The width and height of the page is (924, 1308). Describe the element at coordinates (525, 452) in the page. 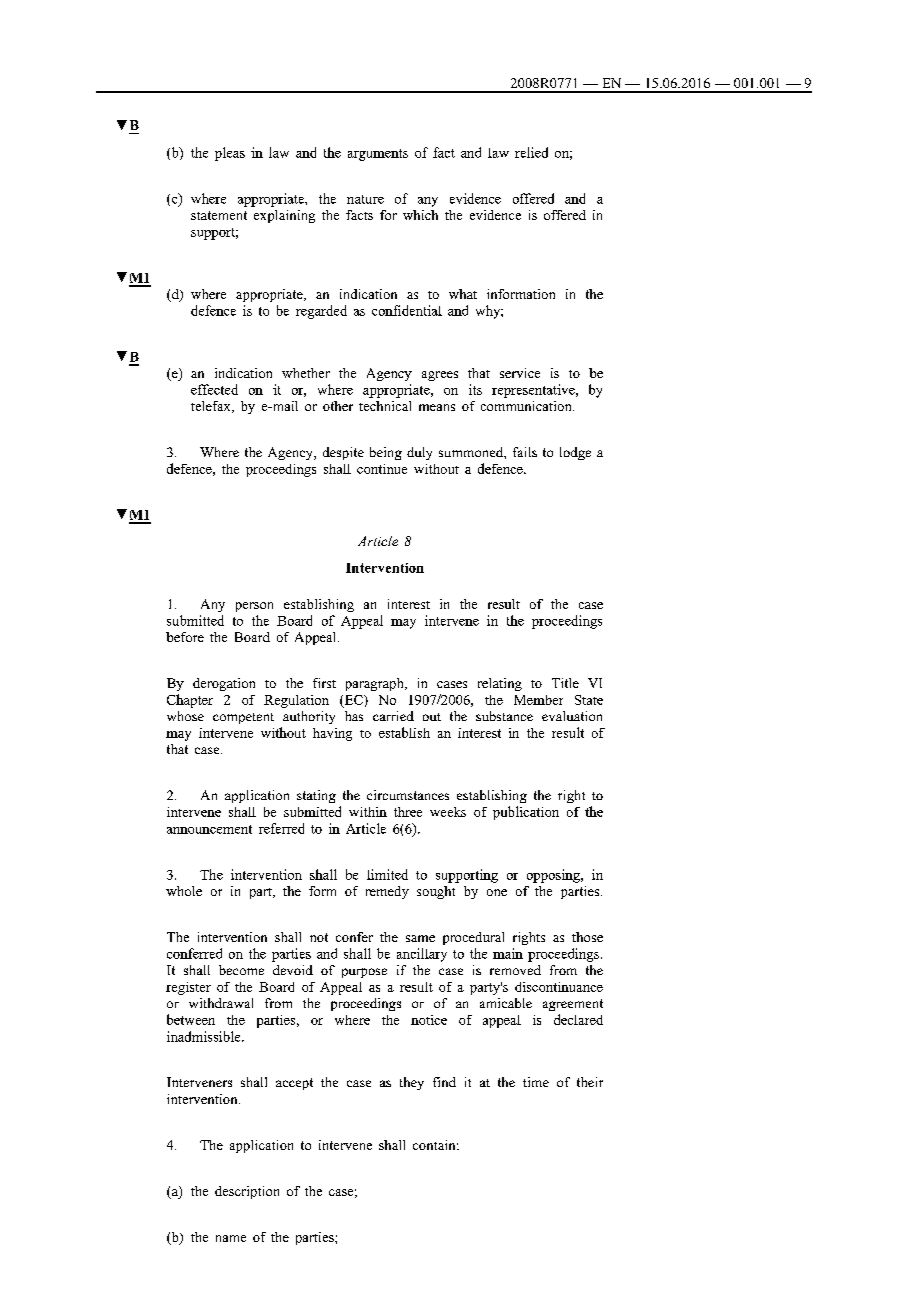

I see `fails` at that location.
